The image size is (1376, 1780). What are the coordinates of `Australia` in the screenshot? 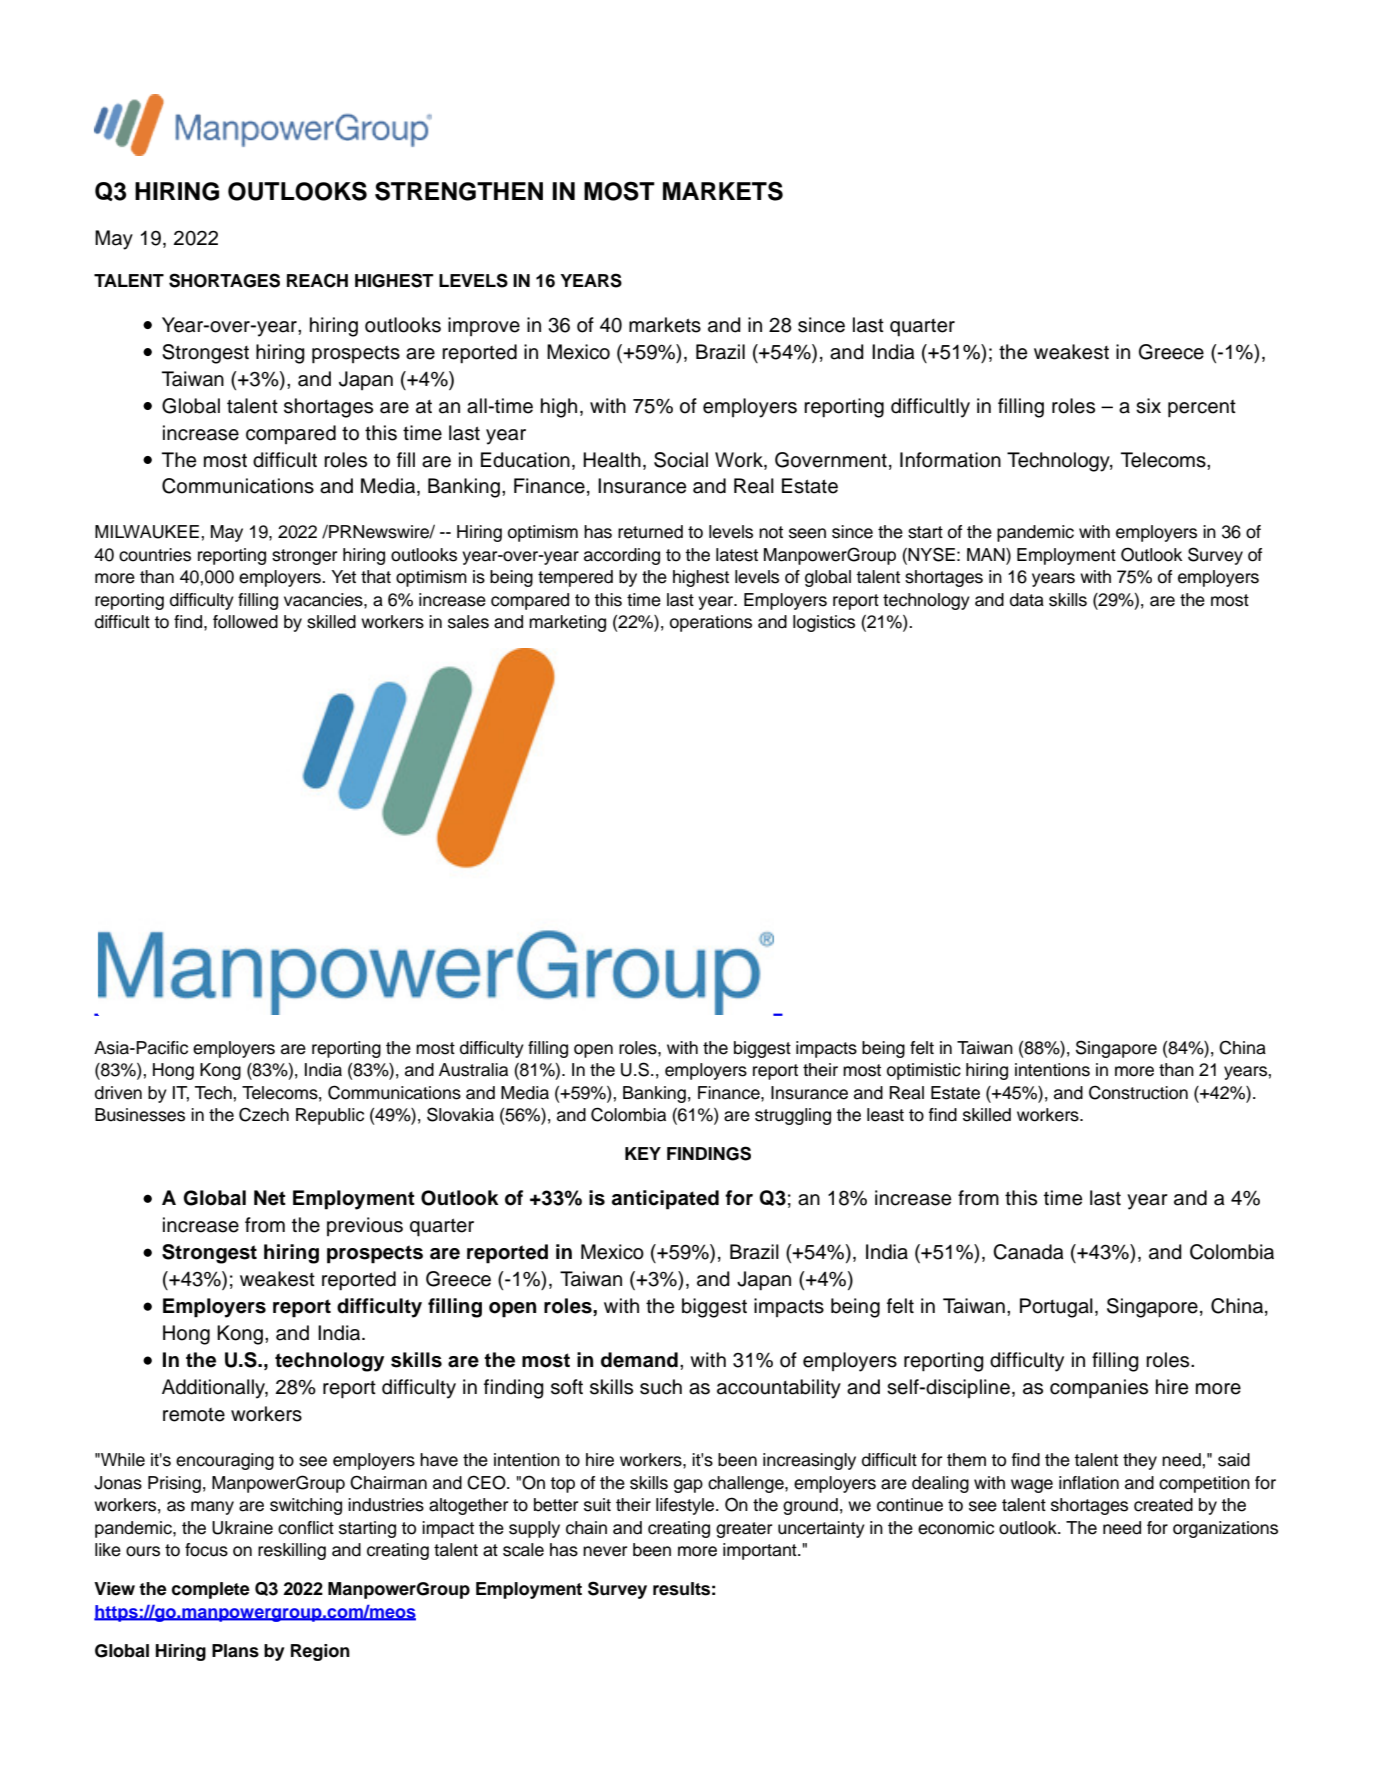 It's located at (473, 1070).
